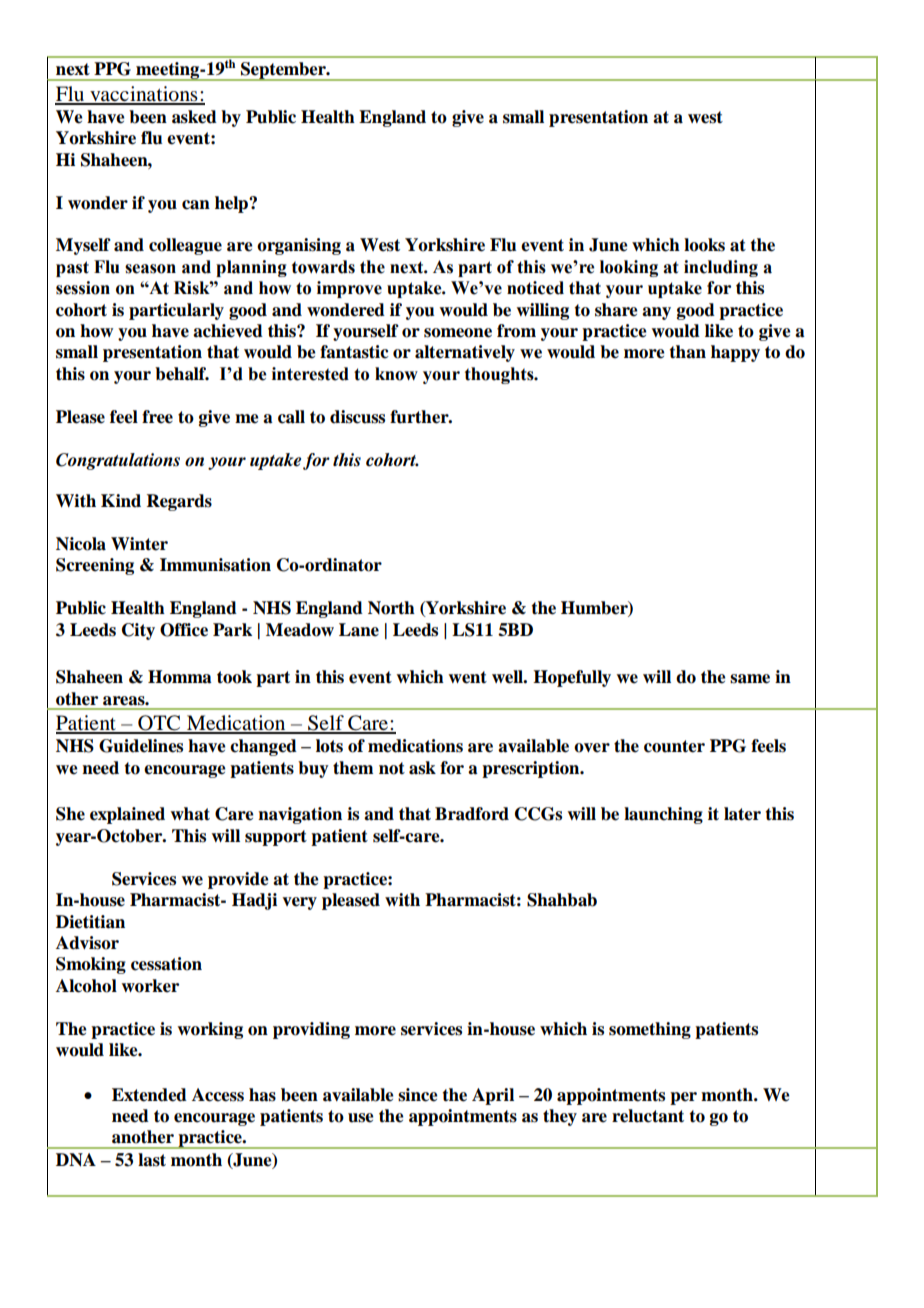 The width and height of the page is (924, 1308). What do you see at coordinates (418, 1095) in the page?
I see `since` at bounding box center [418, 1095].
